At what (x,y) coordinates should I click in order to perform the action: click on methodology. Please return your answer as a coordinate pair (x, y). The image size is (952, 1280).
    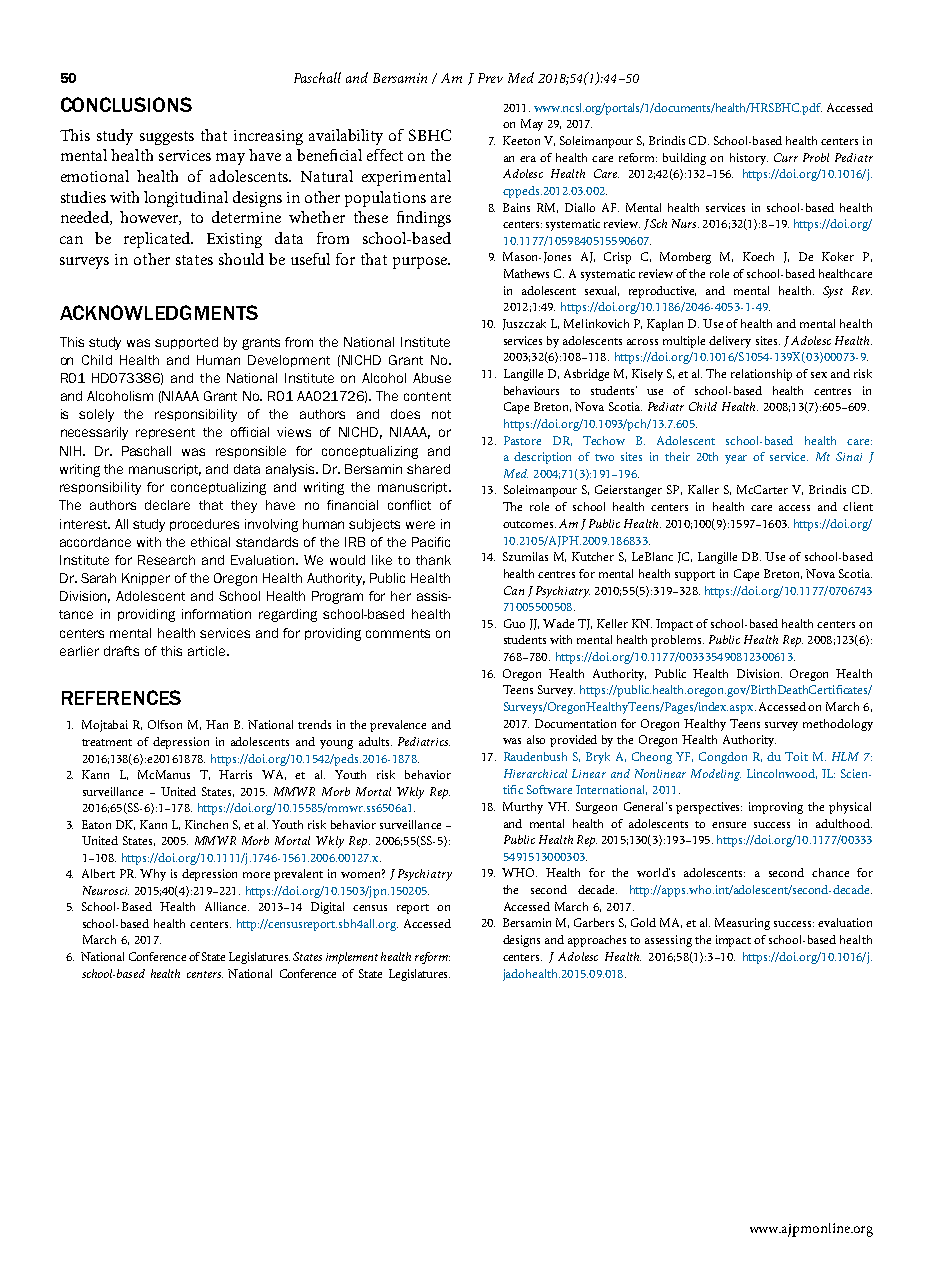
    Looking at the image, I should click on (838, 725).
